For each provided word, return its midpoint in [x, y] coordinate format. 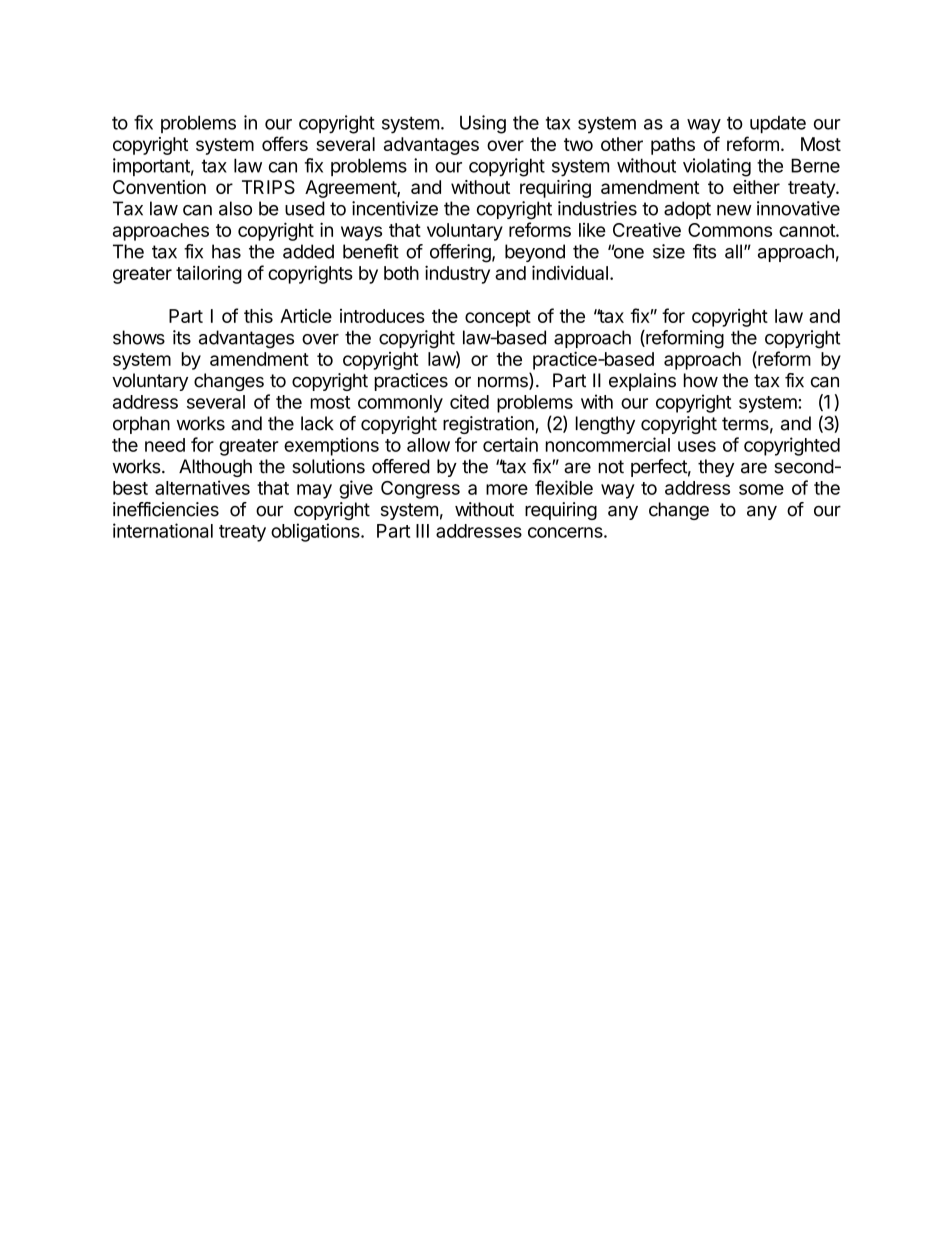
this [258, 315]
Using [483, 124]
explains [642, 382]
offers [285, 143]
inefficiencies [166, 509]
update [778, 124]
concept [498, 318]
